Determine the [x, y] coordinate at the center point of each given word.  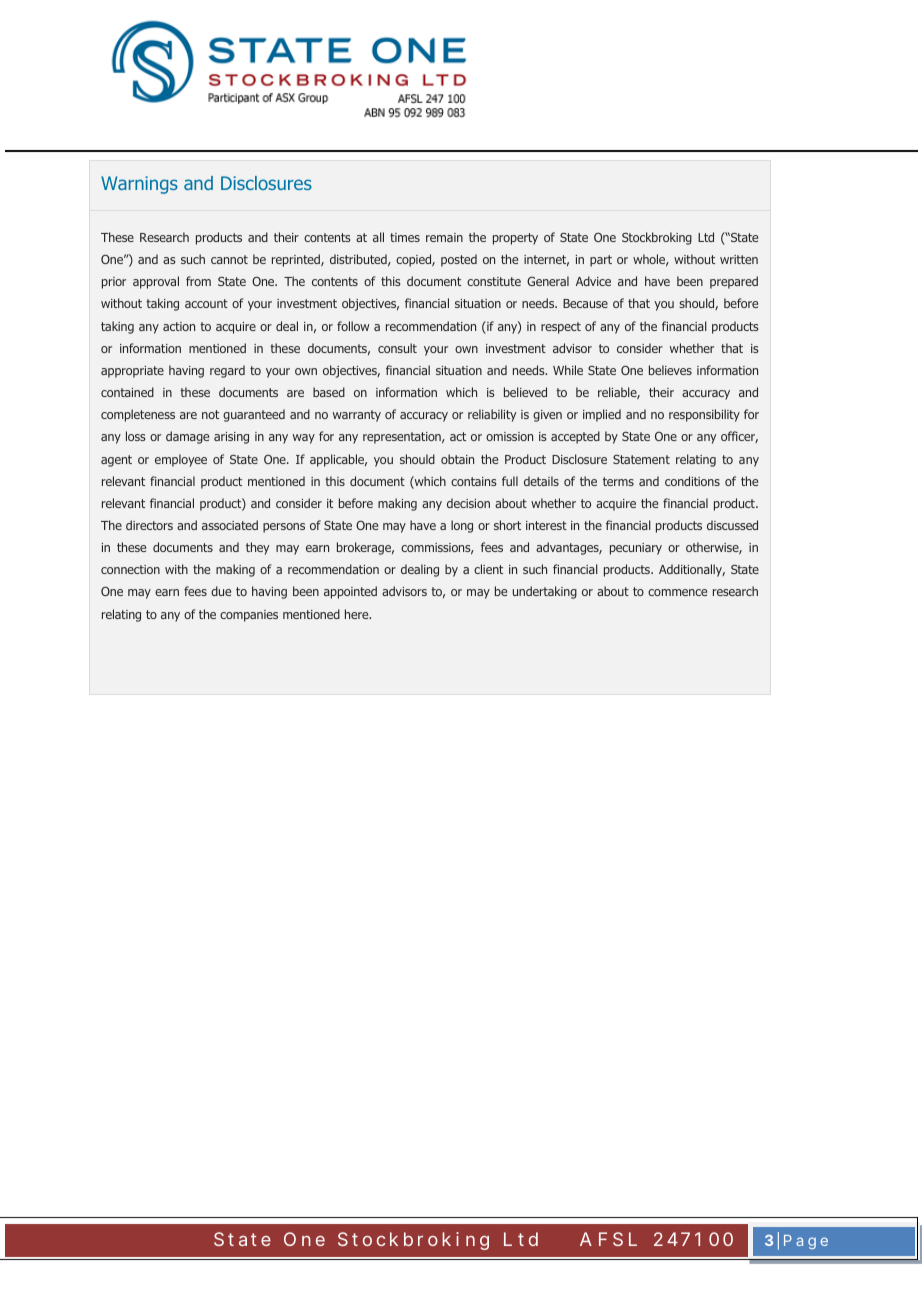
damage [187, 437]
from [198, 281]
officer [739, 437]
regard [227, 371]
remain [444, 237]
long [462, 526]
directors [149, 525]
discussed [732, 525]
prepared [734, 282]
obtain [457, 459]
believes [670, 370]
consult [397, 348]
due [221, 591]
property [515, 239]
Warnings [139, 185]
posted [459, 260]
